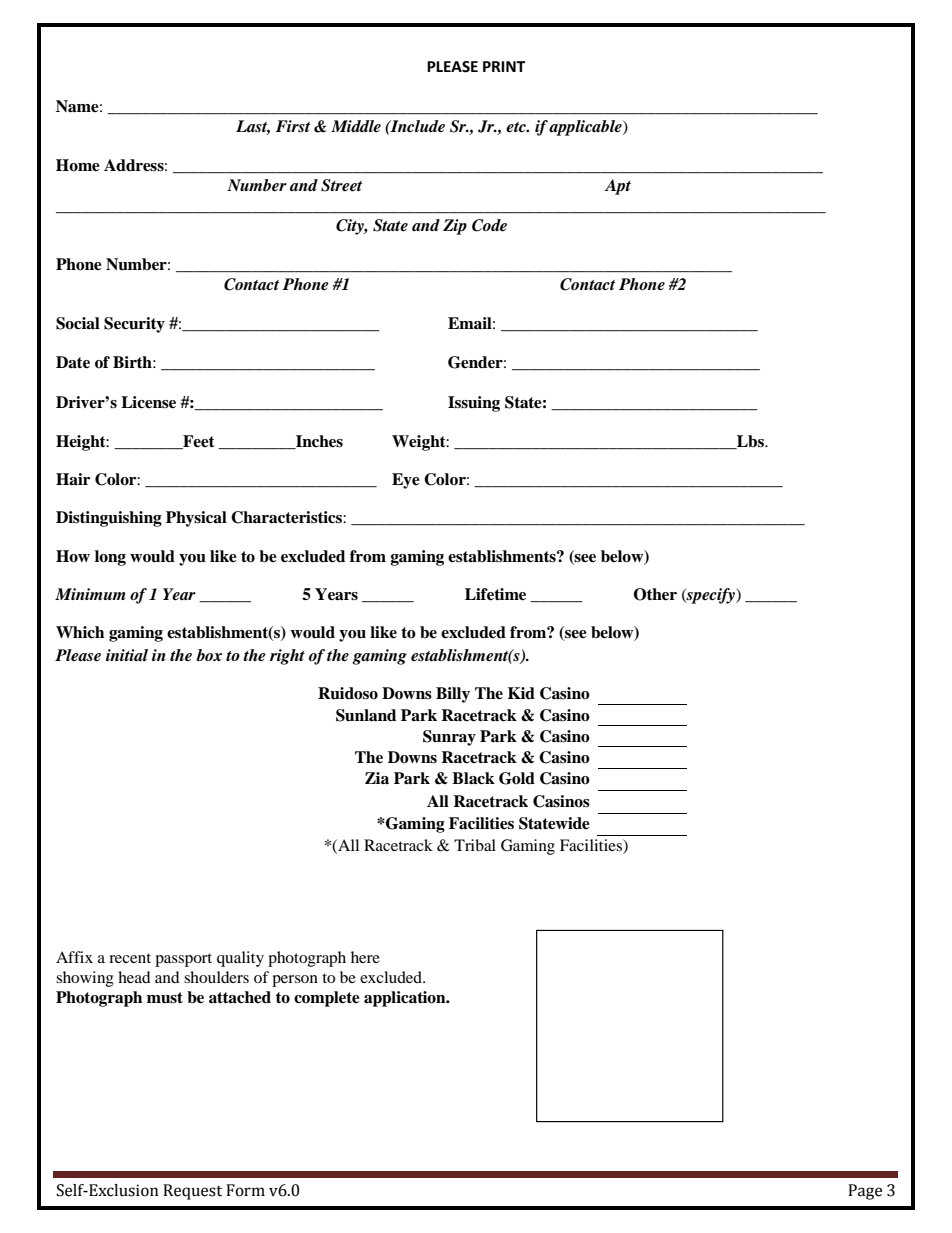 The width and height of the screenshot is (952, 1233). I want to click on Home, so click(78, 165).
